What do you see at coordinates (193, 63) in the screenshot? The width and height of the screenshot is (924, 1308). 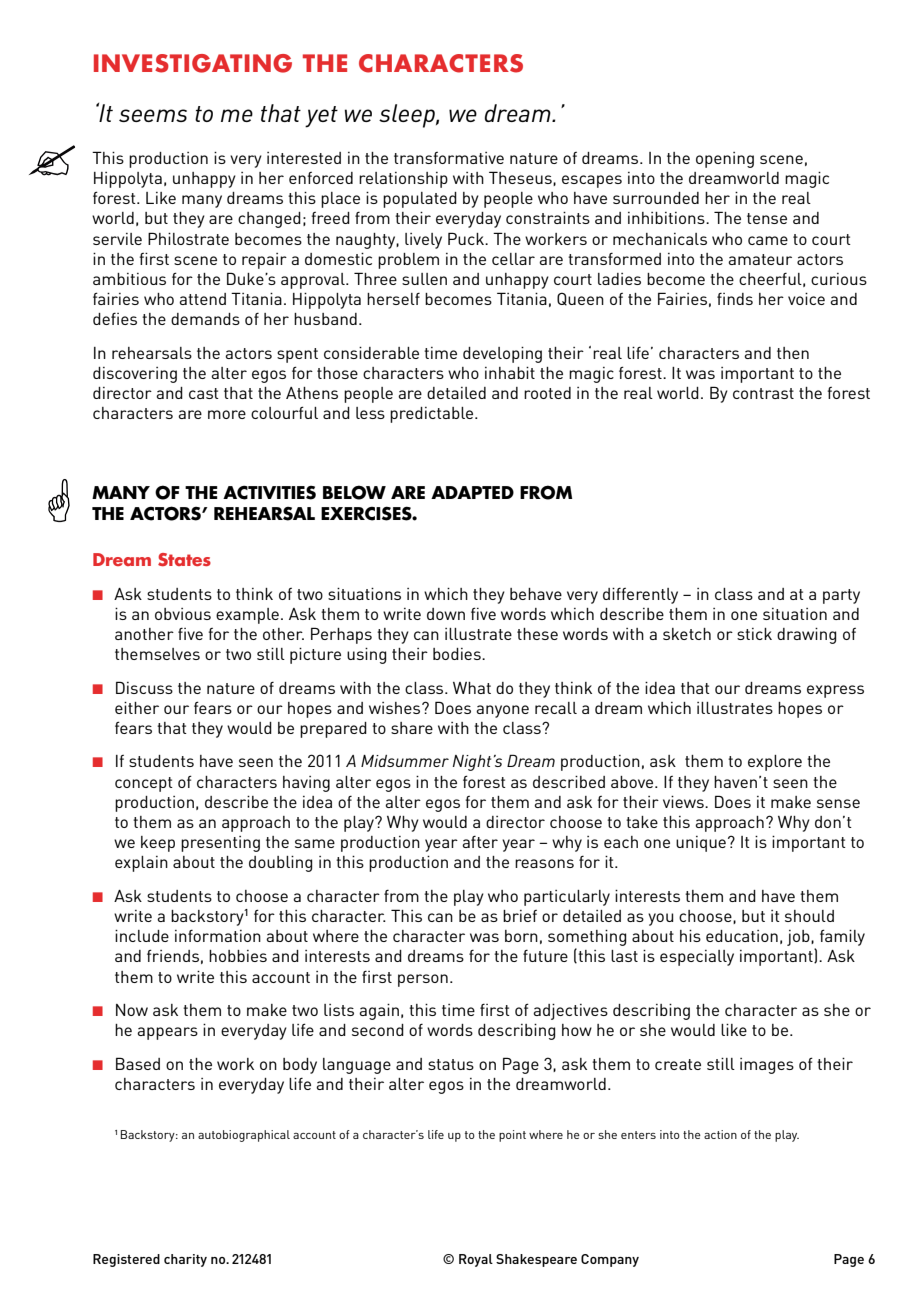 I see `INVESTIGATING` at bounding box center [193, 63].
